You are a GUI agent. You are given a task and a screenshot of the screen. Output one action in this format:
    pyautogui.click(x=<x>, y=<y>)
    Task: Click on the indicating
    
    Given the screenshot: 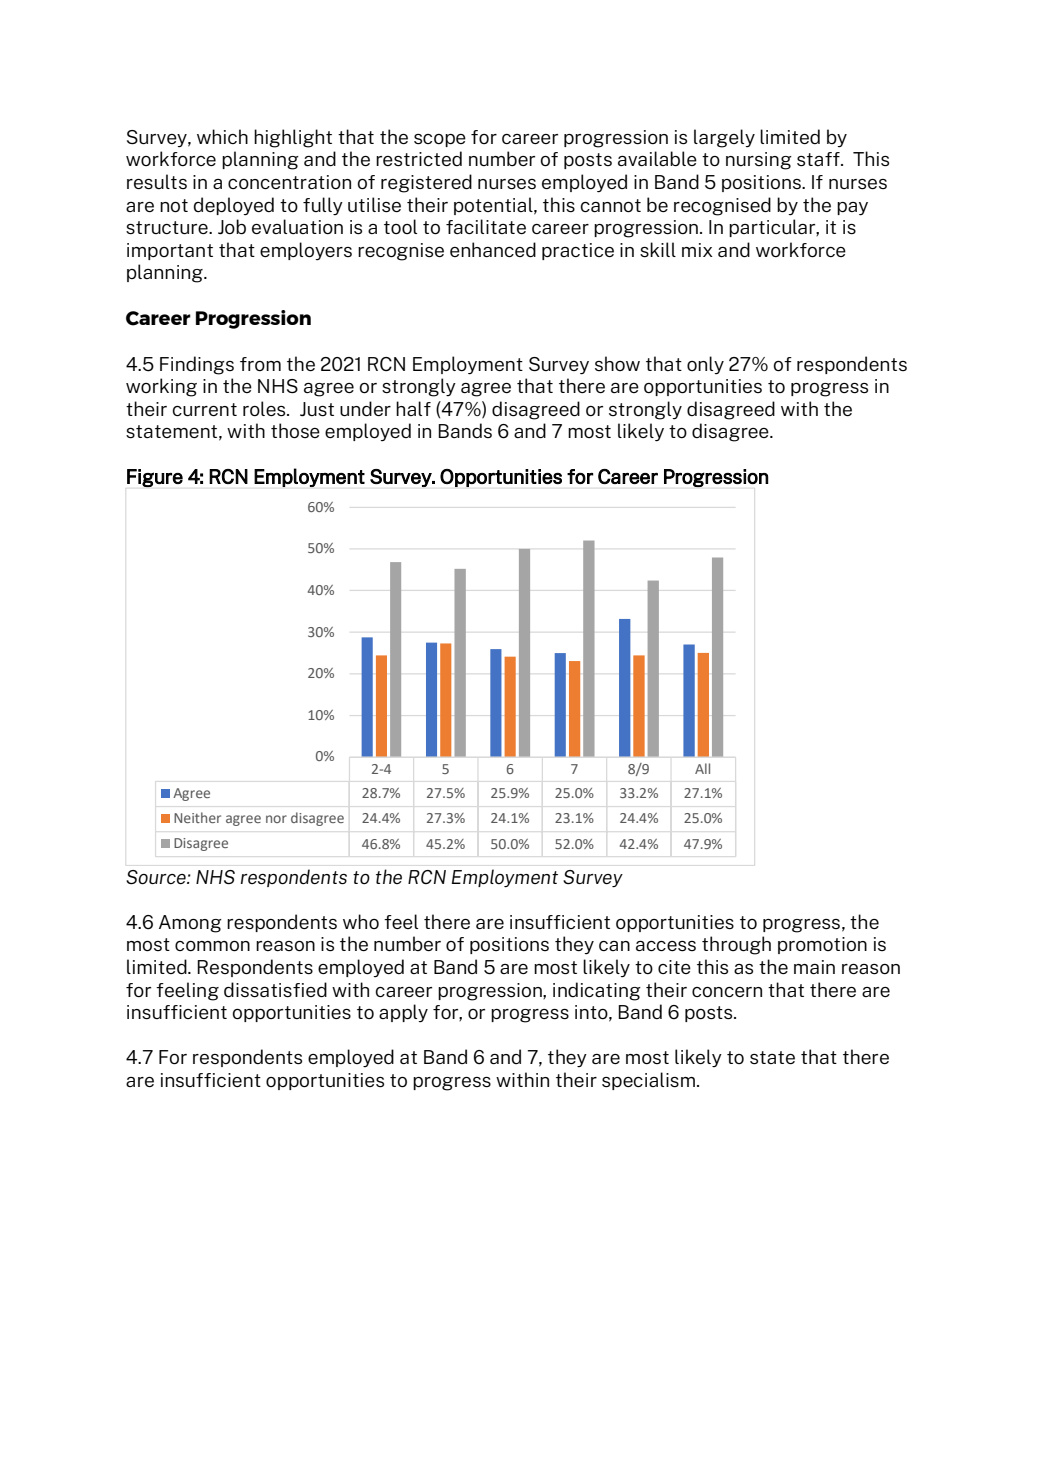 What is the action you would take?
    pyautogui.click(x=597, y=991)
